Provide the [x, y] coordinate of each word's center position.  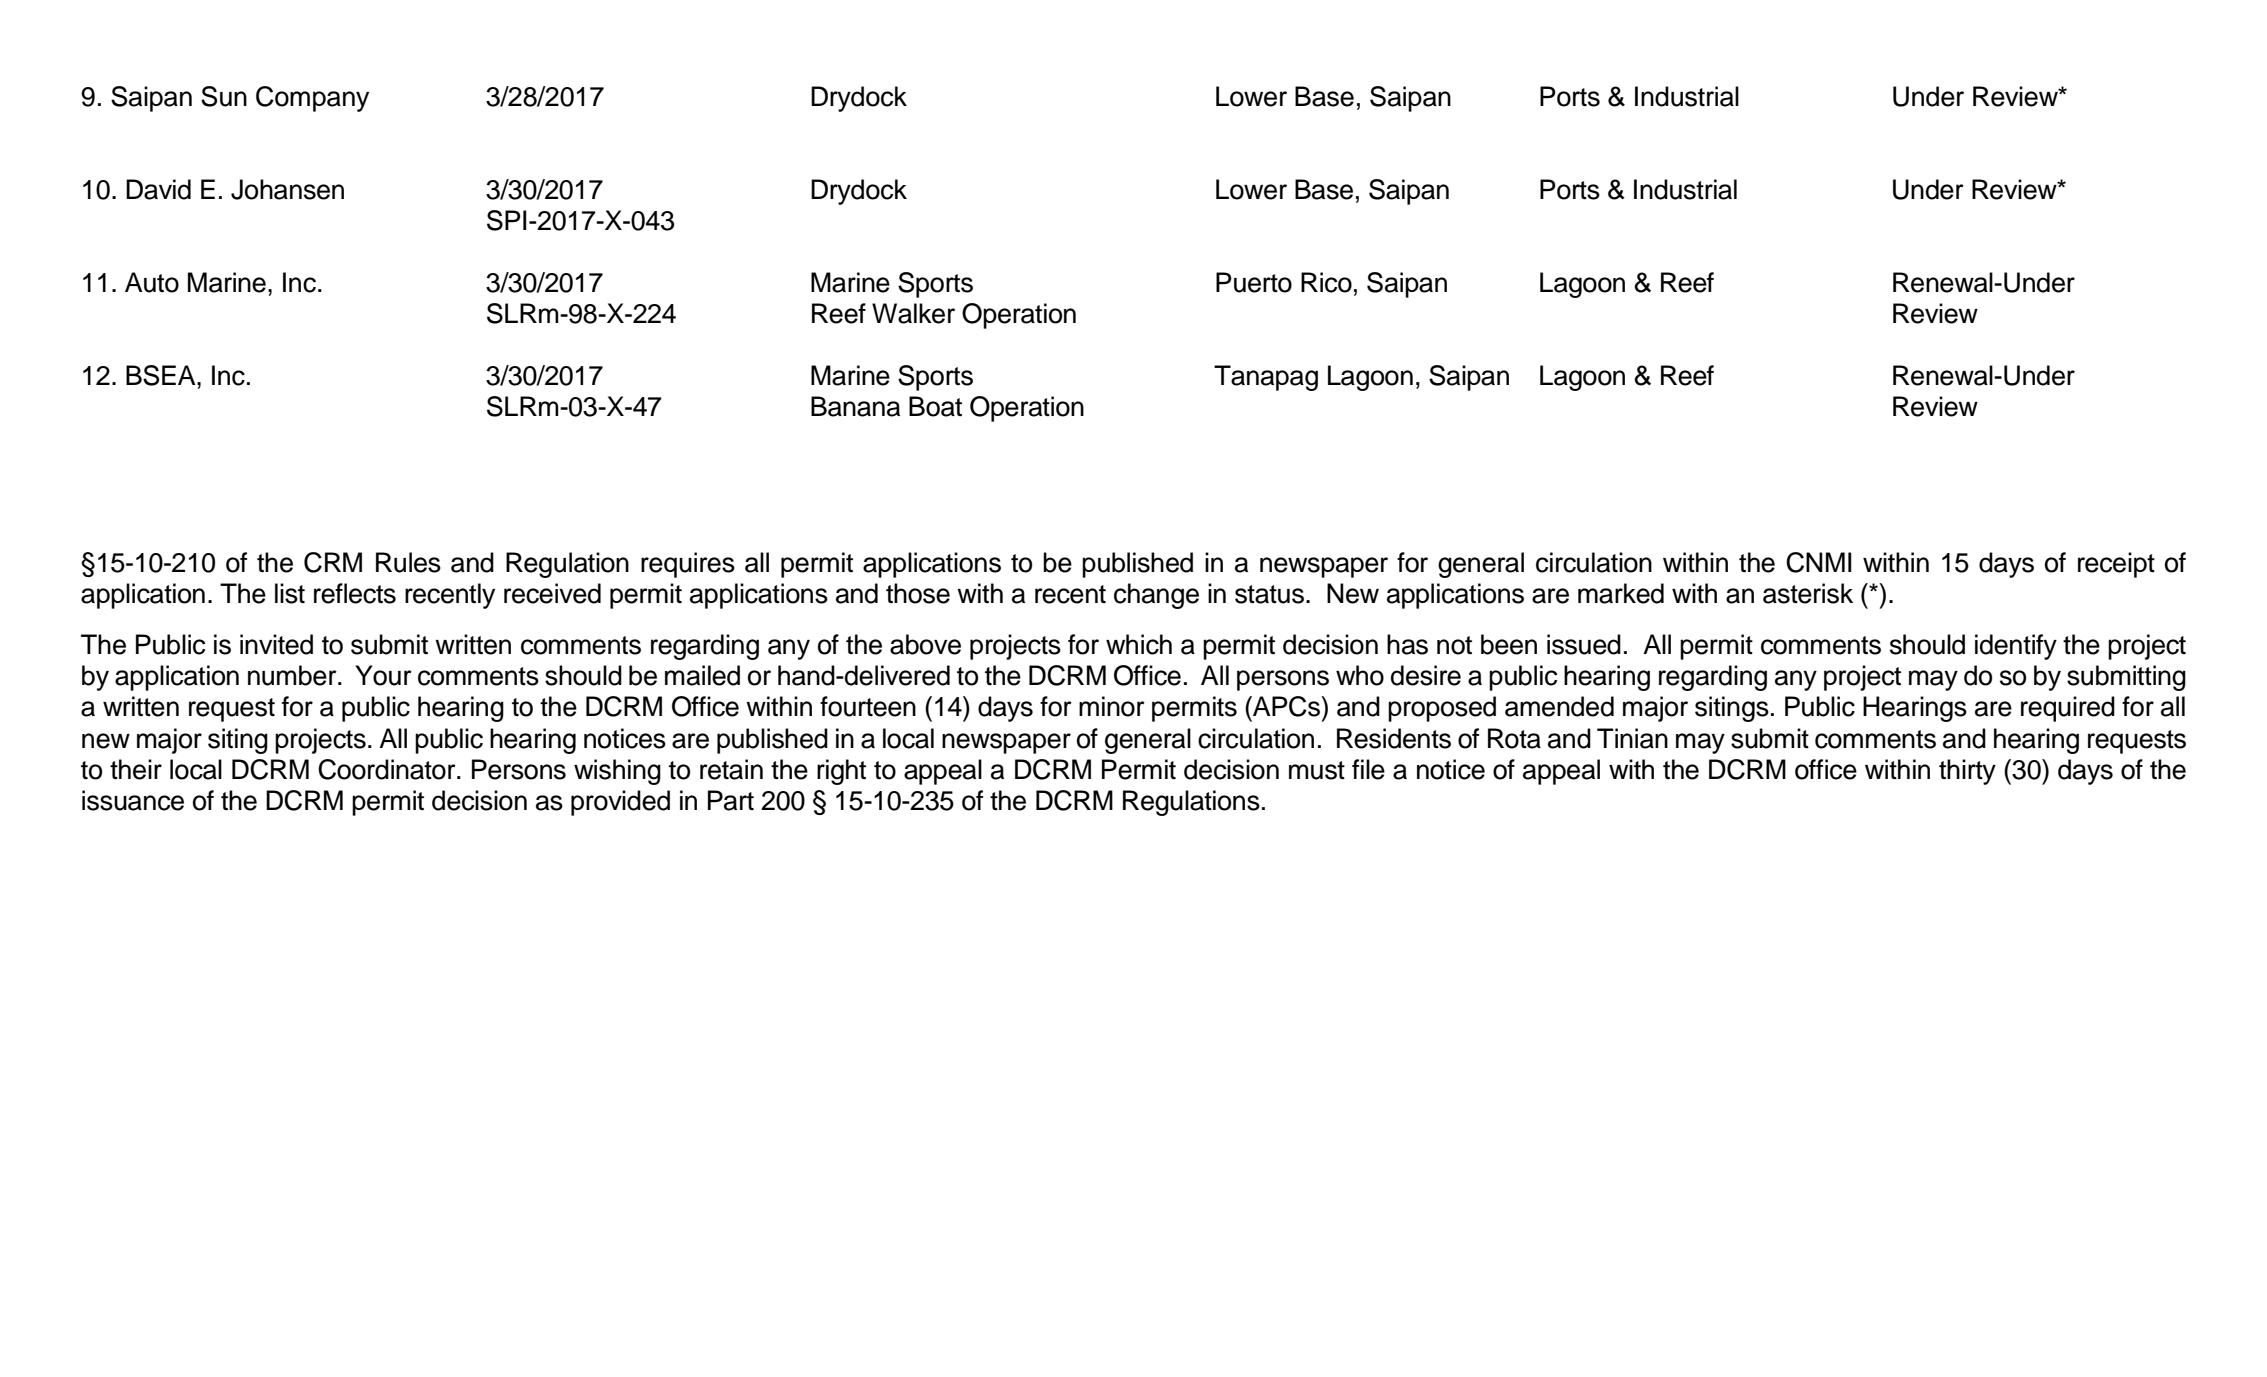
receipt [2116, 565]
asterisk [1808, 593]
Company [312, 99]
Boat [935, 406]
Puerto [1254, 282]
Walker [913, 313]
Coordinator [388, 769]
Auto [152, 282]
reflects [355, 593]
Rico [1326, 282]
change [1156, 596]
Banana [855, 406]
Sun [224, 96]
